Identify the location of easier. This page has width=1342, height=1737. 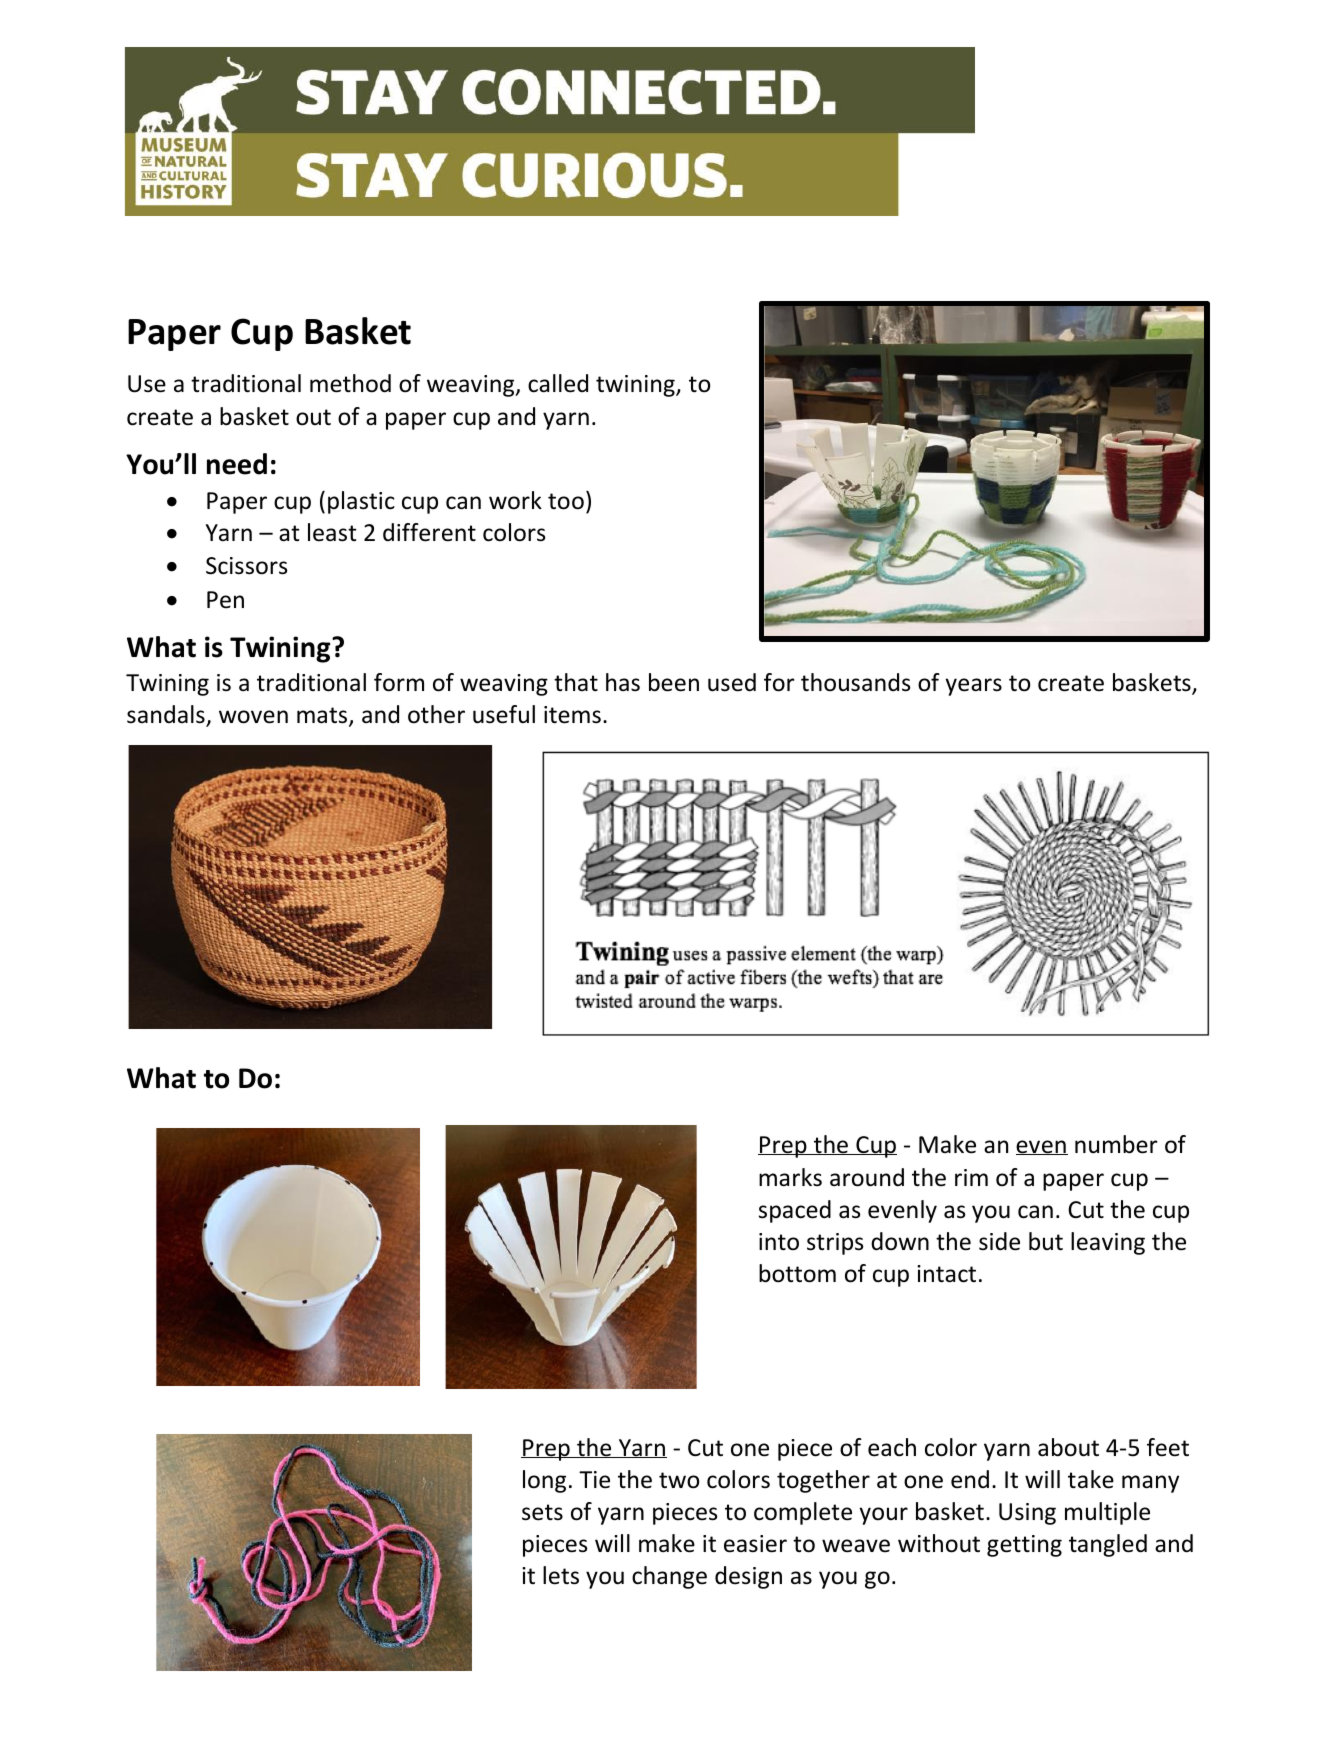
(755, 1544).
